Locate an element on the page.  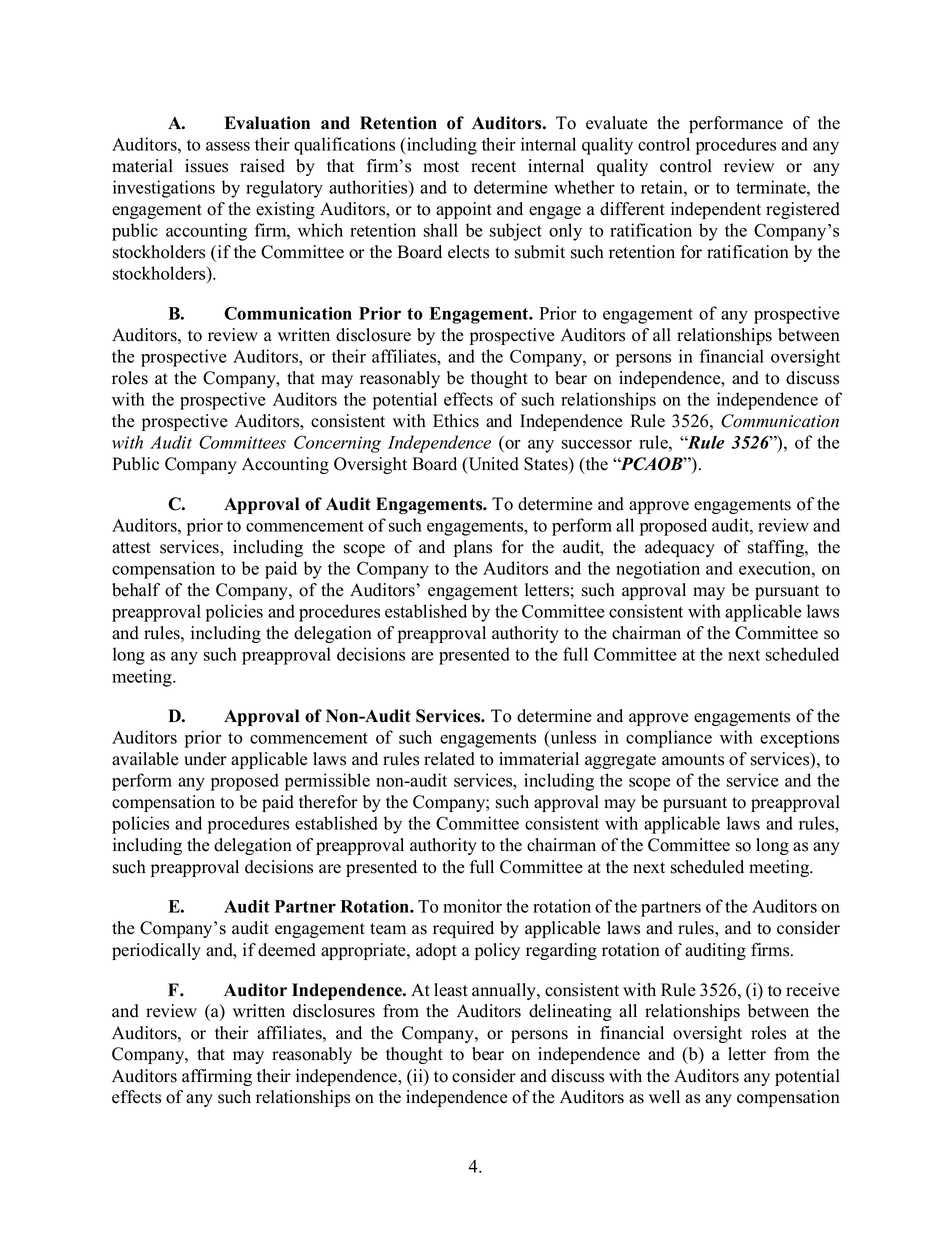
least is located at coordinates (451, 990).
